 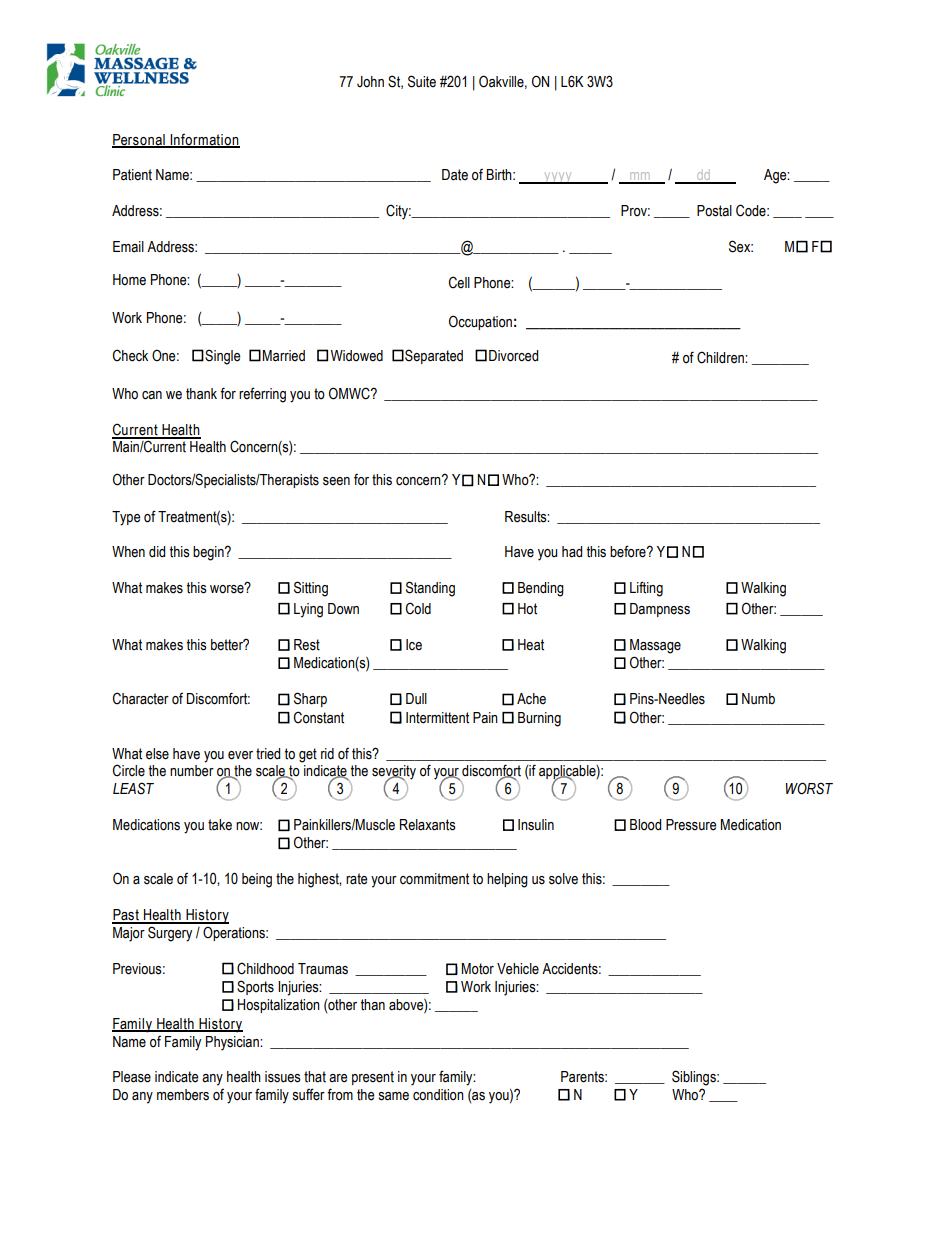 I want to click on Children, so click(x=721, y=357).
